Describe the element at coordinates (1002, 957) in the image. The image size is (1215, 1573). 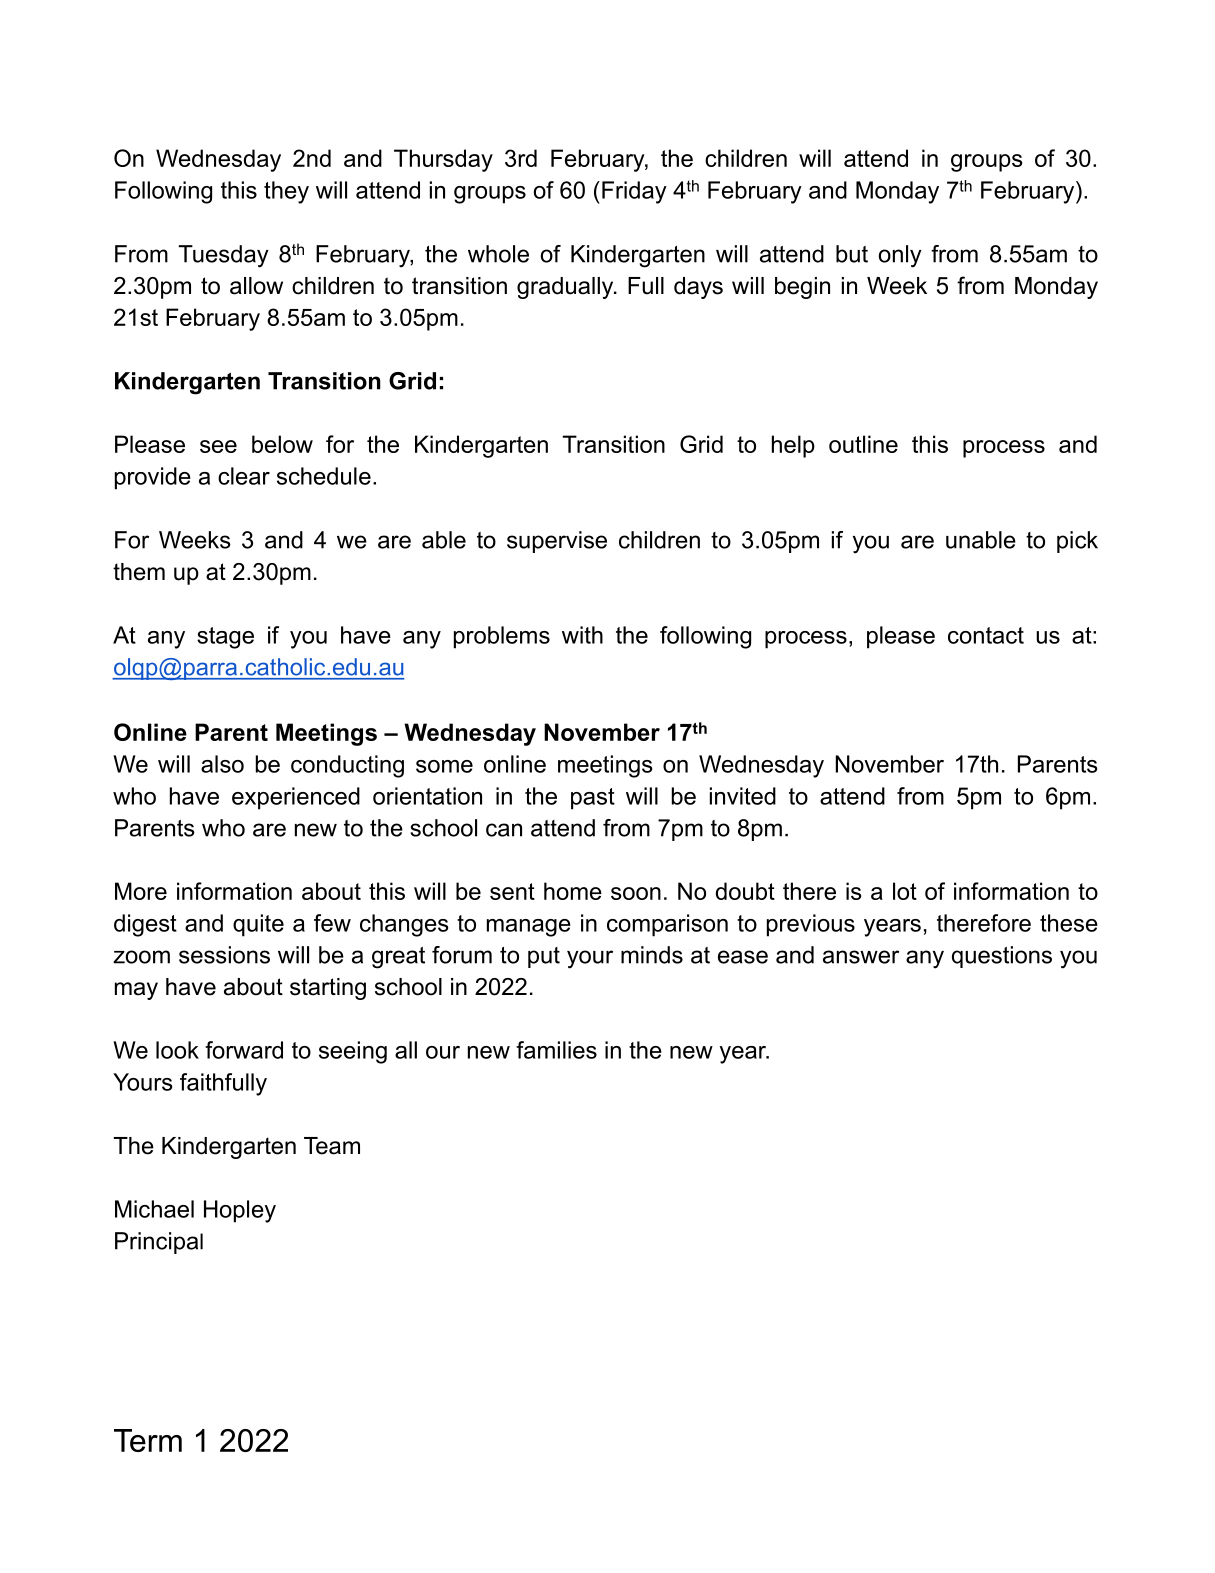
I see `questions` at that location.
